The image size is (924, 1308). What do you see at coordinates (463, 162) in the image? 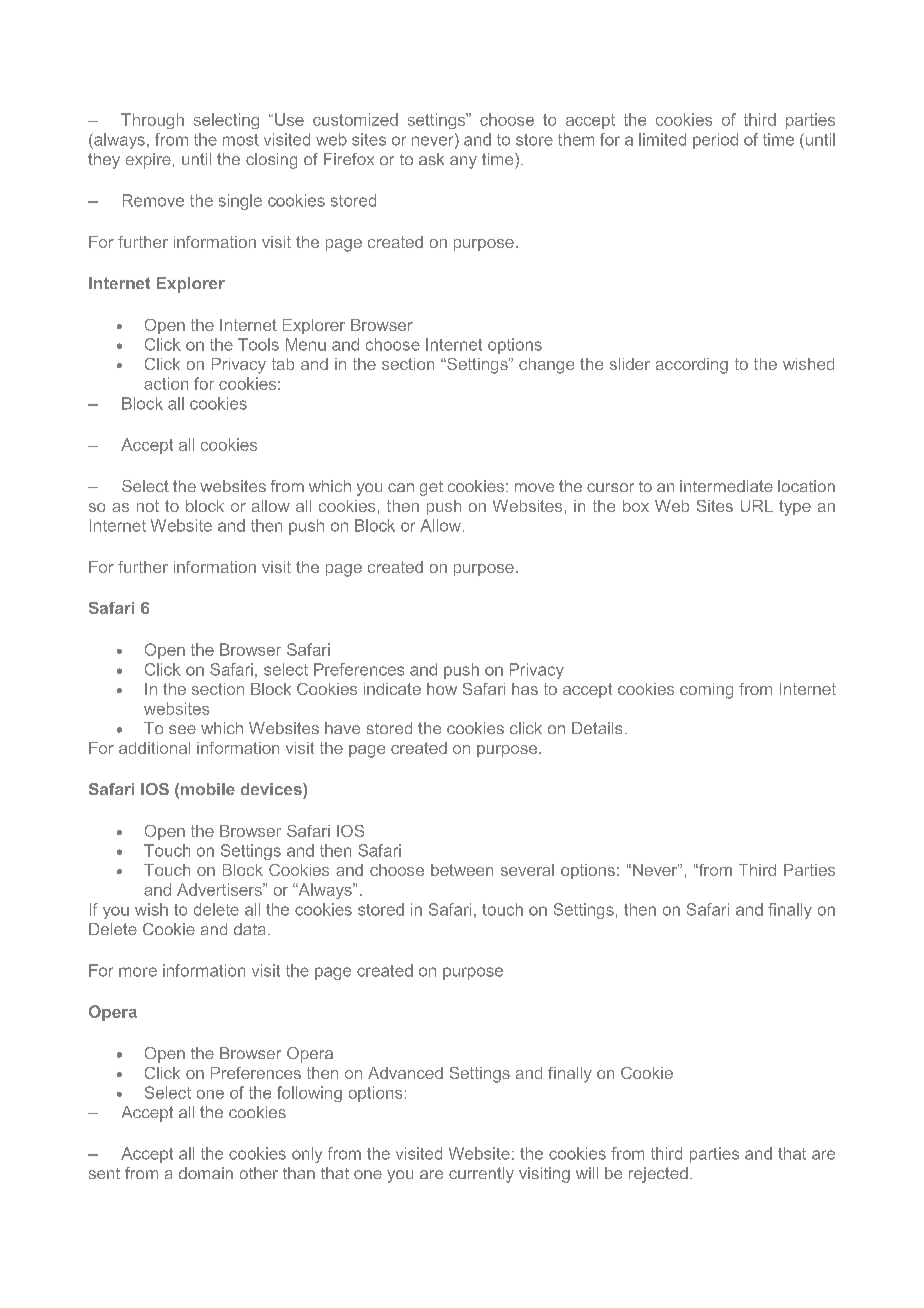
I see `any` at bounding box center [463, 162].
